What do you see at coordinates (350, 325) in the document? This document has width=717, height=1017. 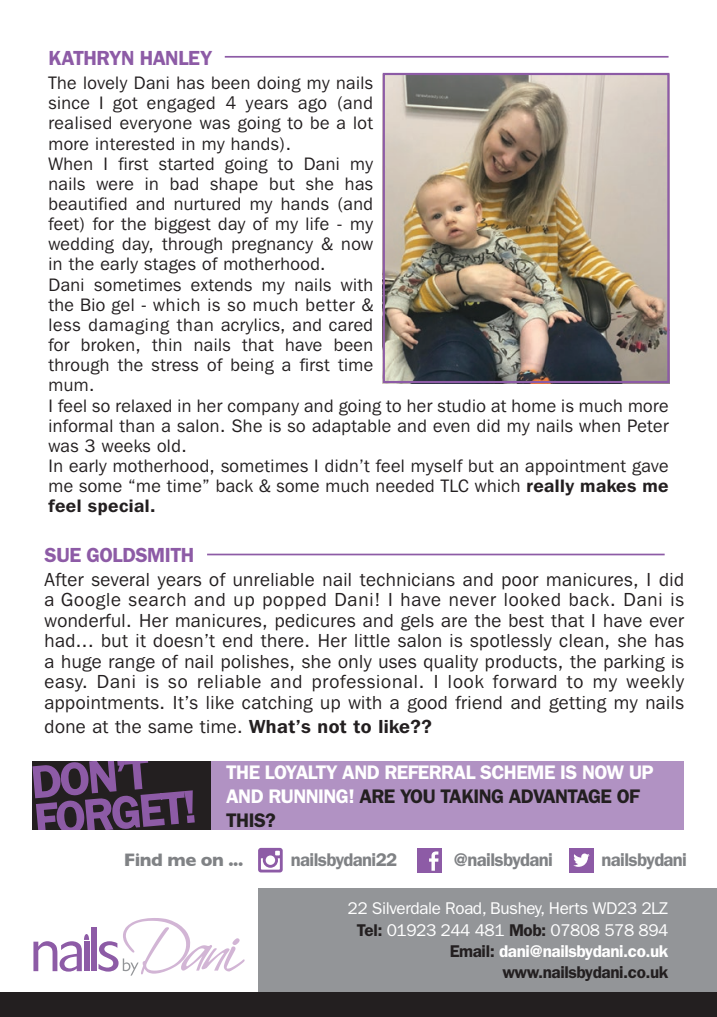 I see `cared` at bounding box center [350, 325].
